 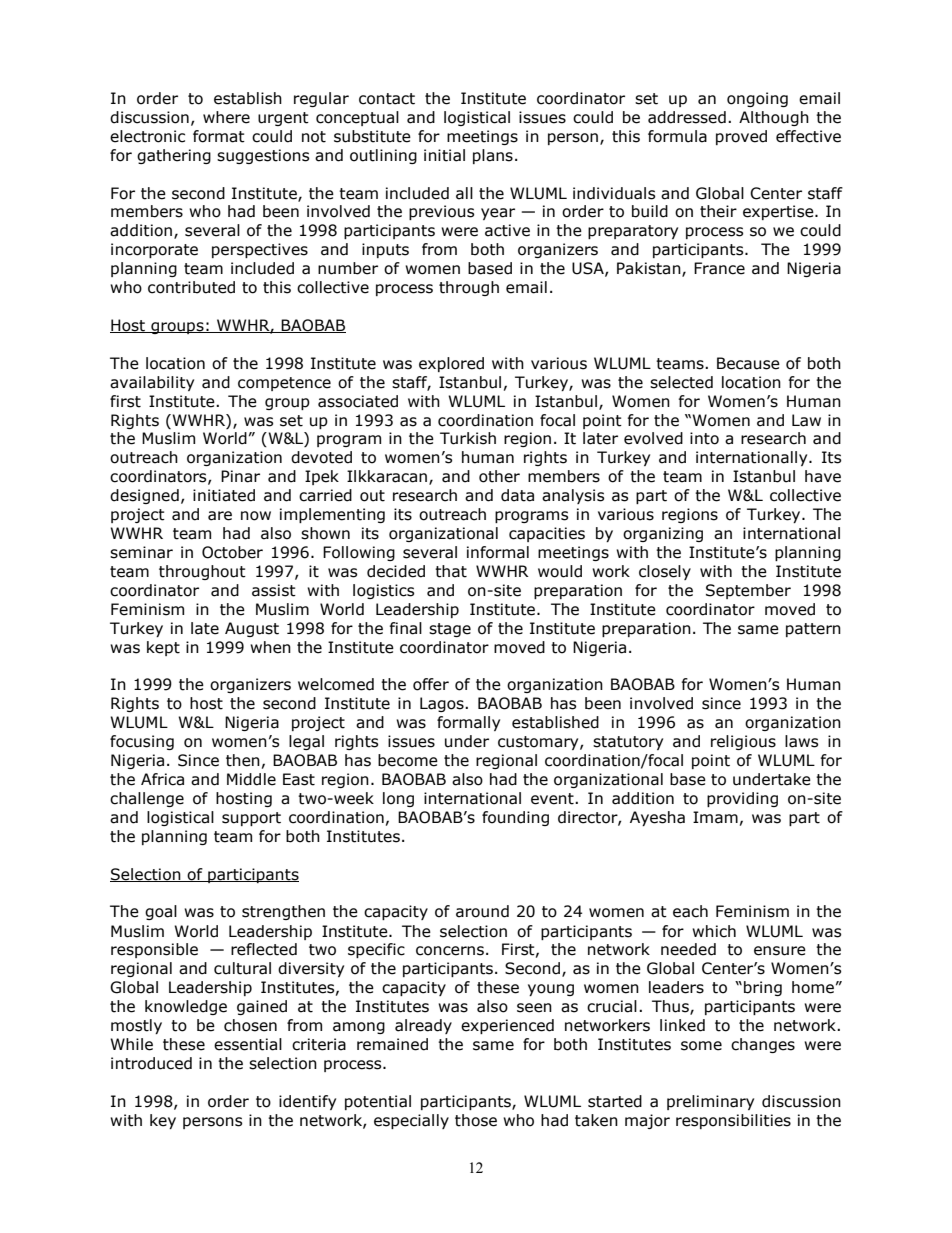 What do you see at coordinates (741, 137) in the document?
I see `proved` at bounding box center [741, 137].
